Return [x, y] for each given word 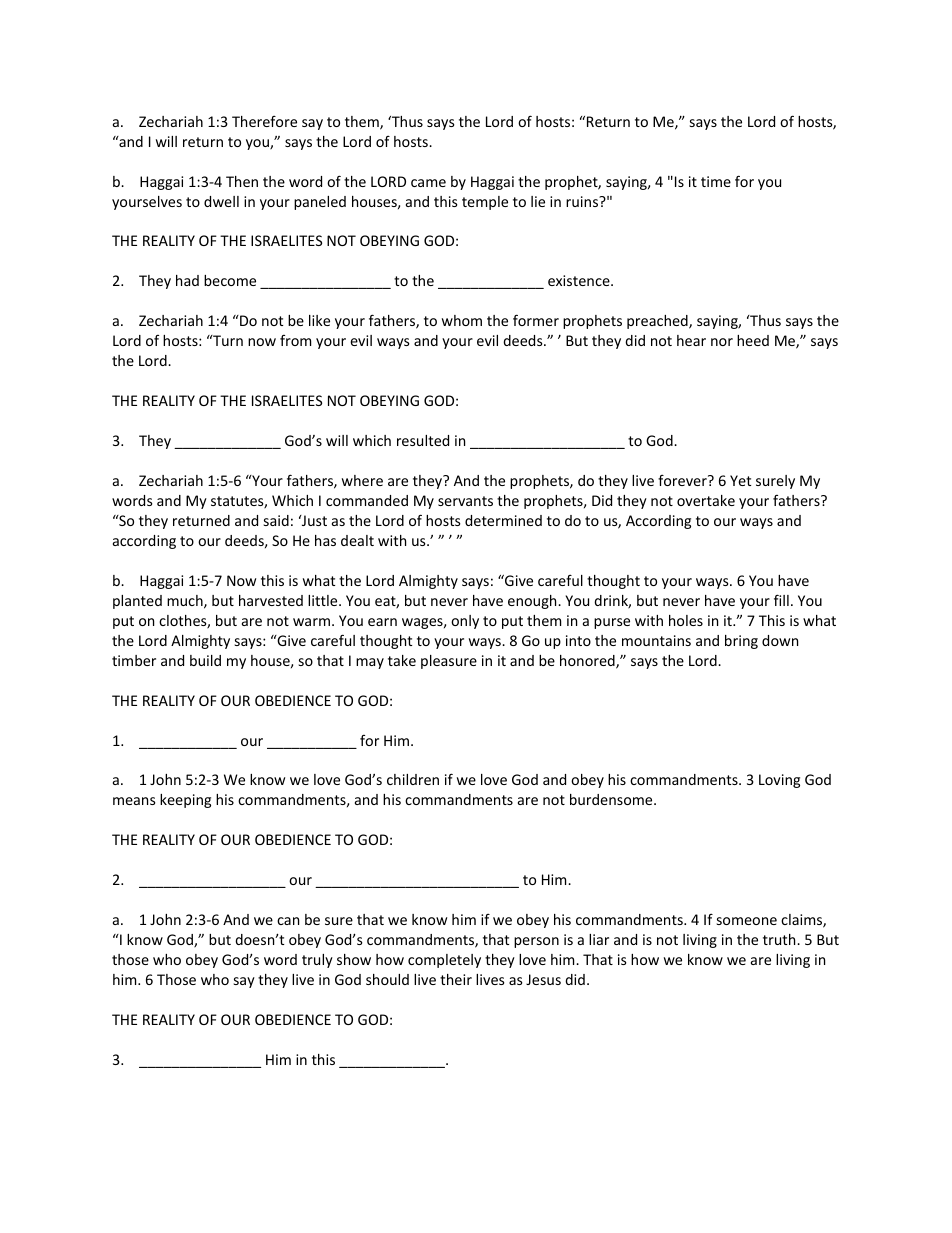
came [428, 183]
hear [691, 340]
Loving [779, 781]
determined [503, 520]
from [295, 340]
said [276, 520]
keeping [185, 801]
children [413, 779]
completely [444, 961]
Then [242, 181]
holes [686, 620]
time [716, 181]
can [288, 921]
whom [462, 320]
